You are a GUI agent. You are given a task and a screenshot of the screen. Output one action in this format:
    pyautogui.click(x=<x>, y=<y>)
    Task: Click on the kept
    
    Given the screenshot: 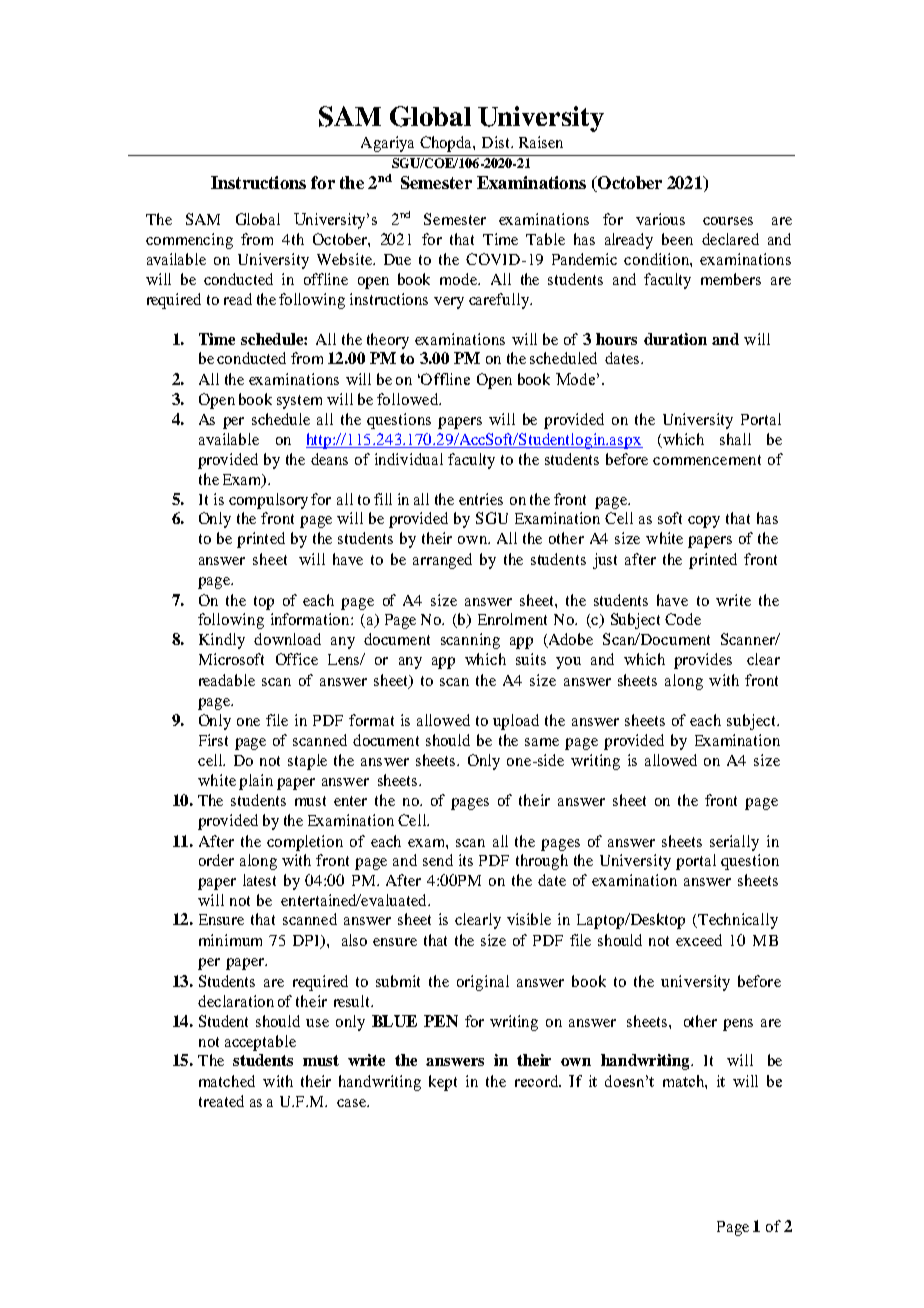 What is the action you would take?
    pyautogui.click(x=443, y=1083)
